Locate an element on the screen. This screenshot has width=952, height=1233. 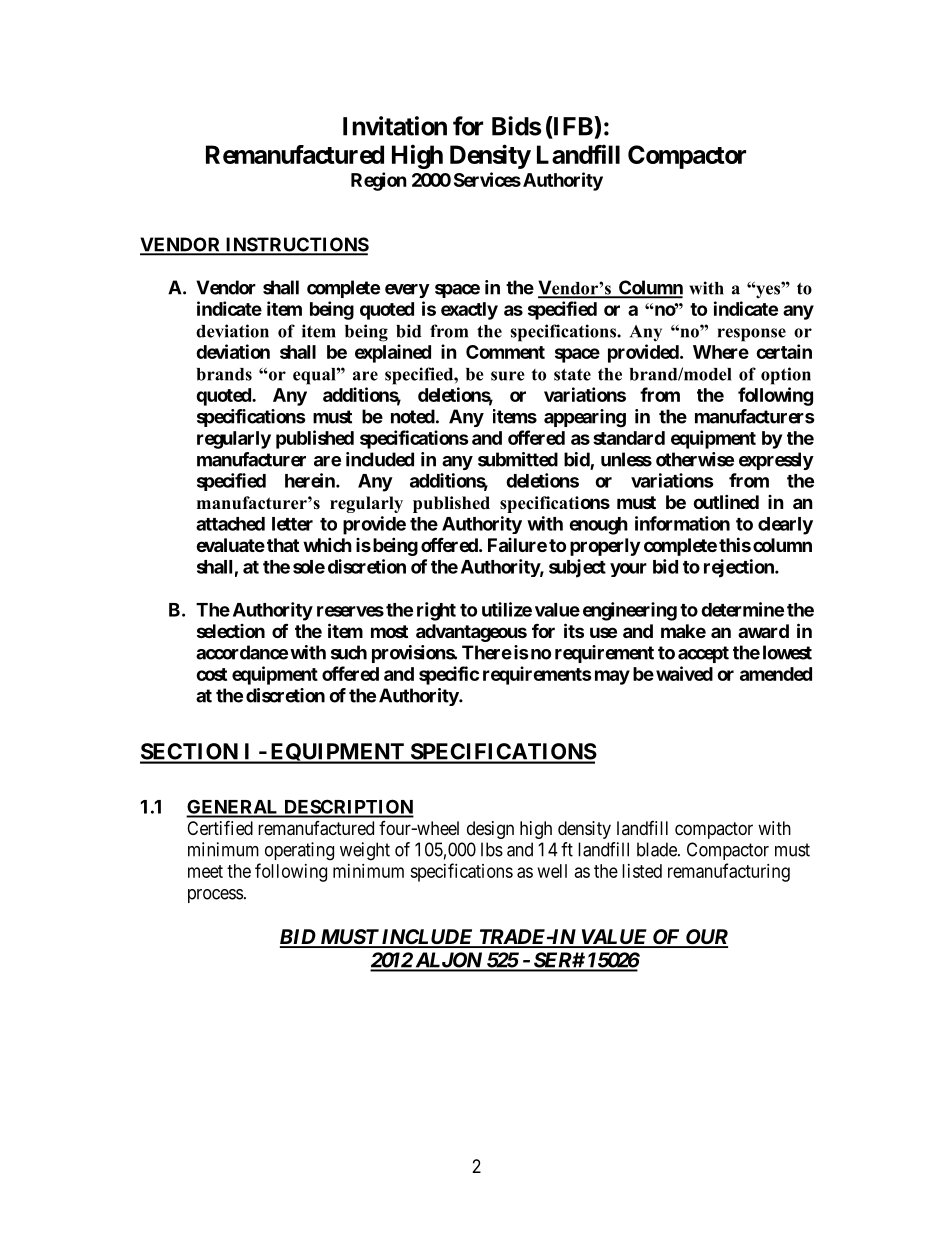
sure is located at coordinates (508, 376).
